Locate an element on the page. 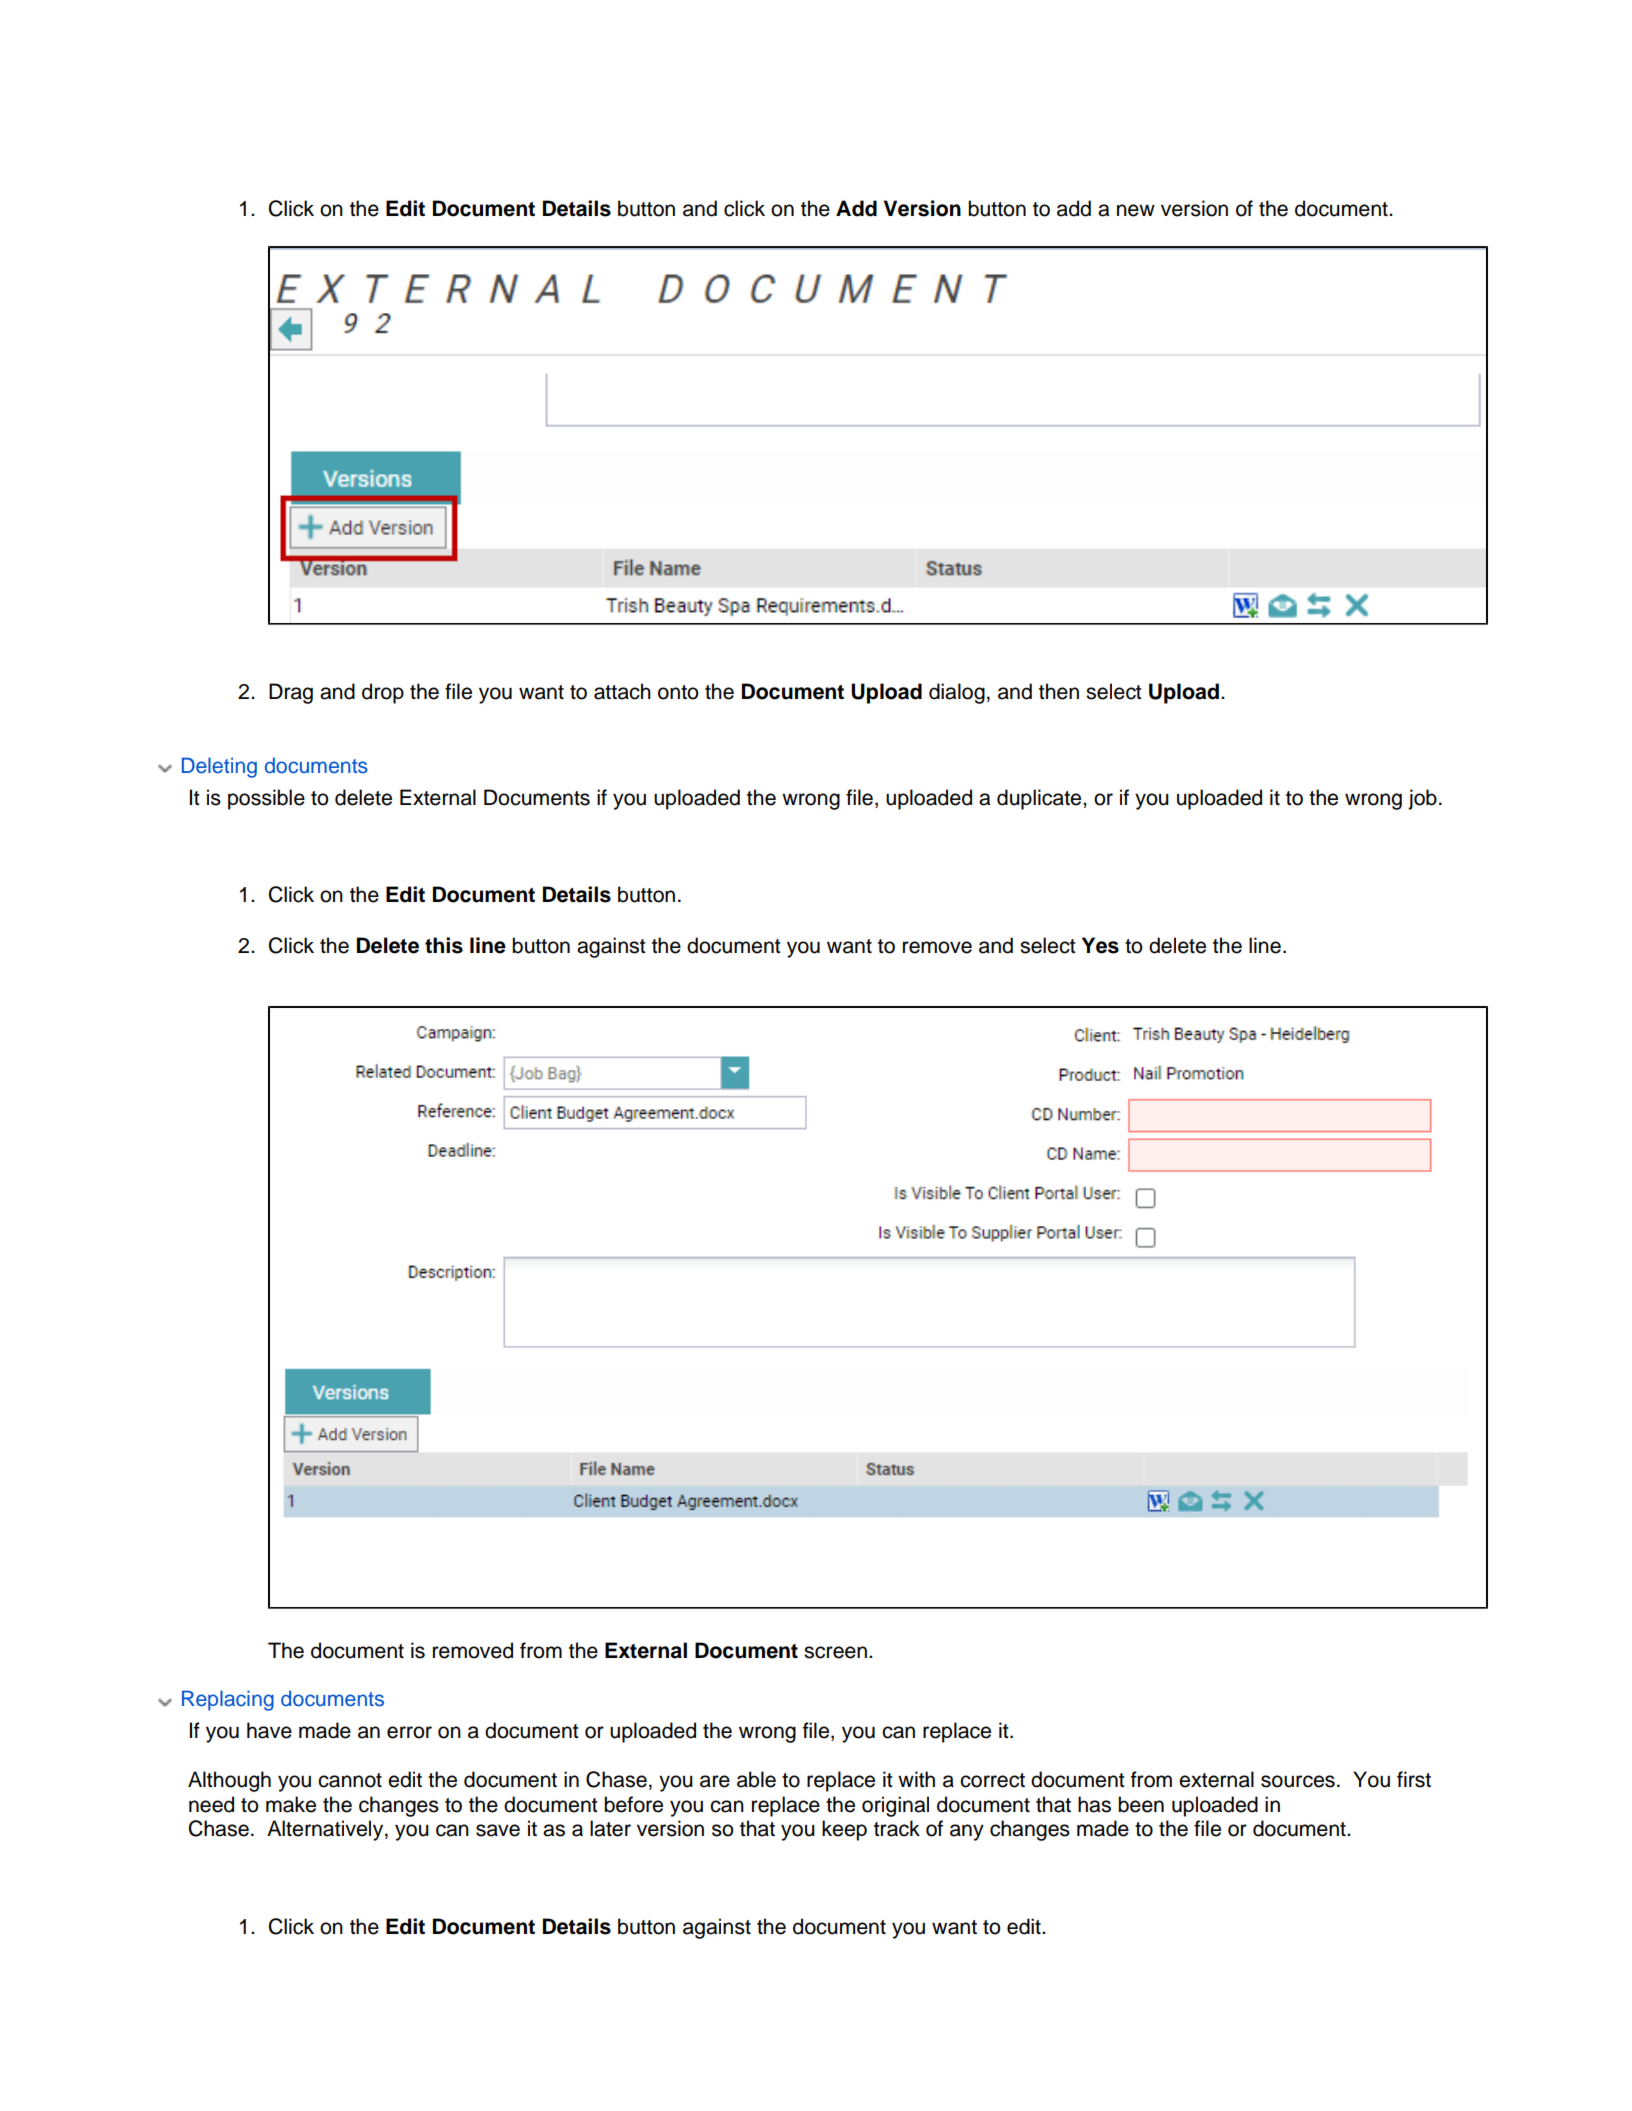 The height and width of the page is (2111, 1632). new is located at coordinates (1136, 210).
